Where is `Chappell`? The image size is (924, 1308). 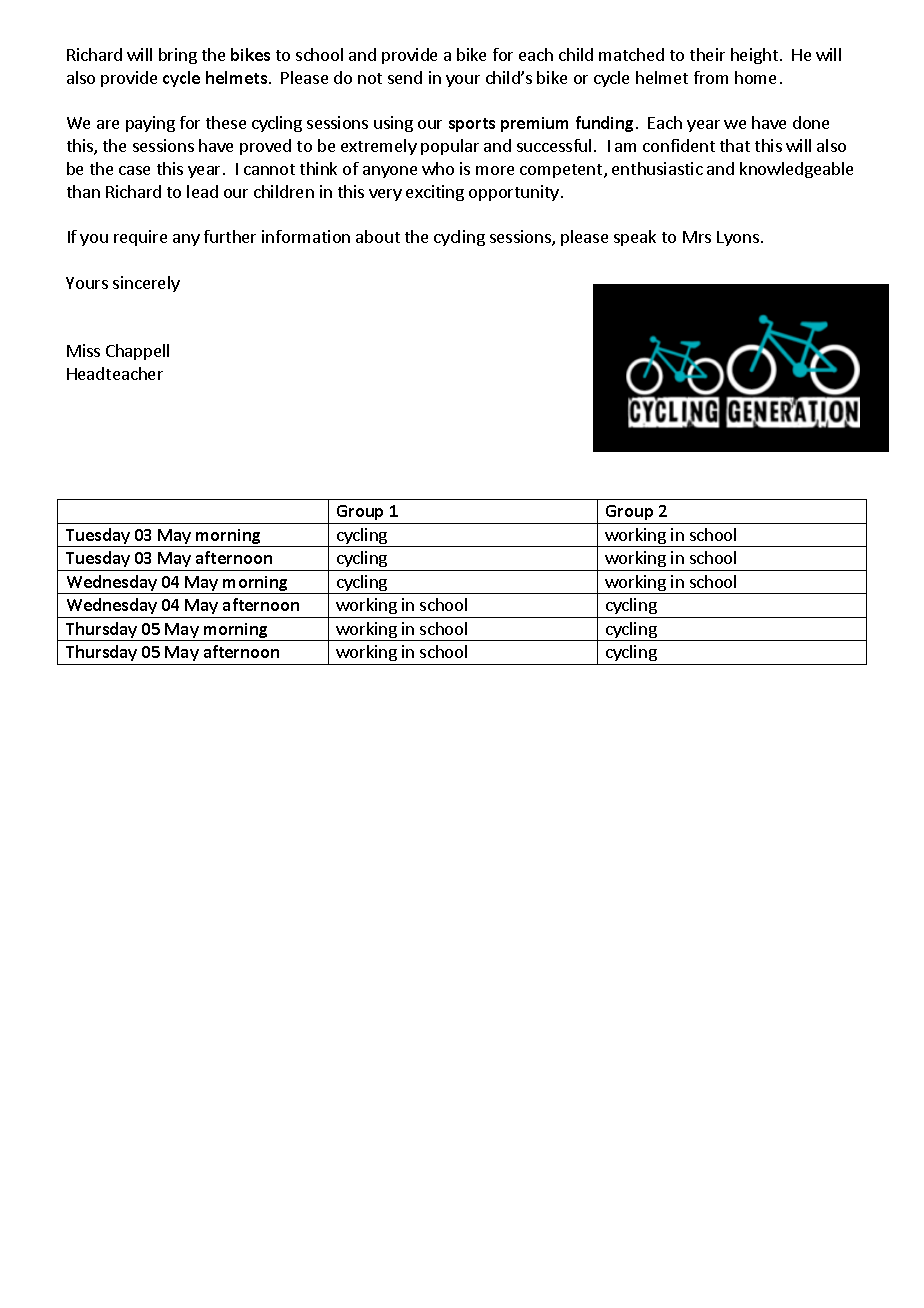 Chappell is located at coordinates (137, 352).
